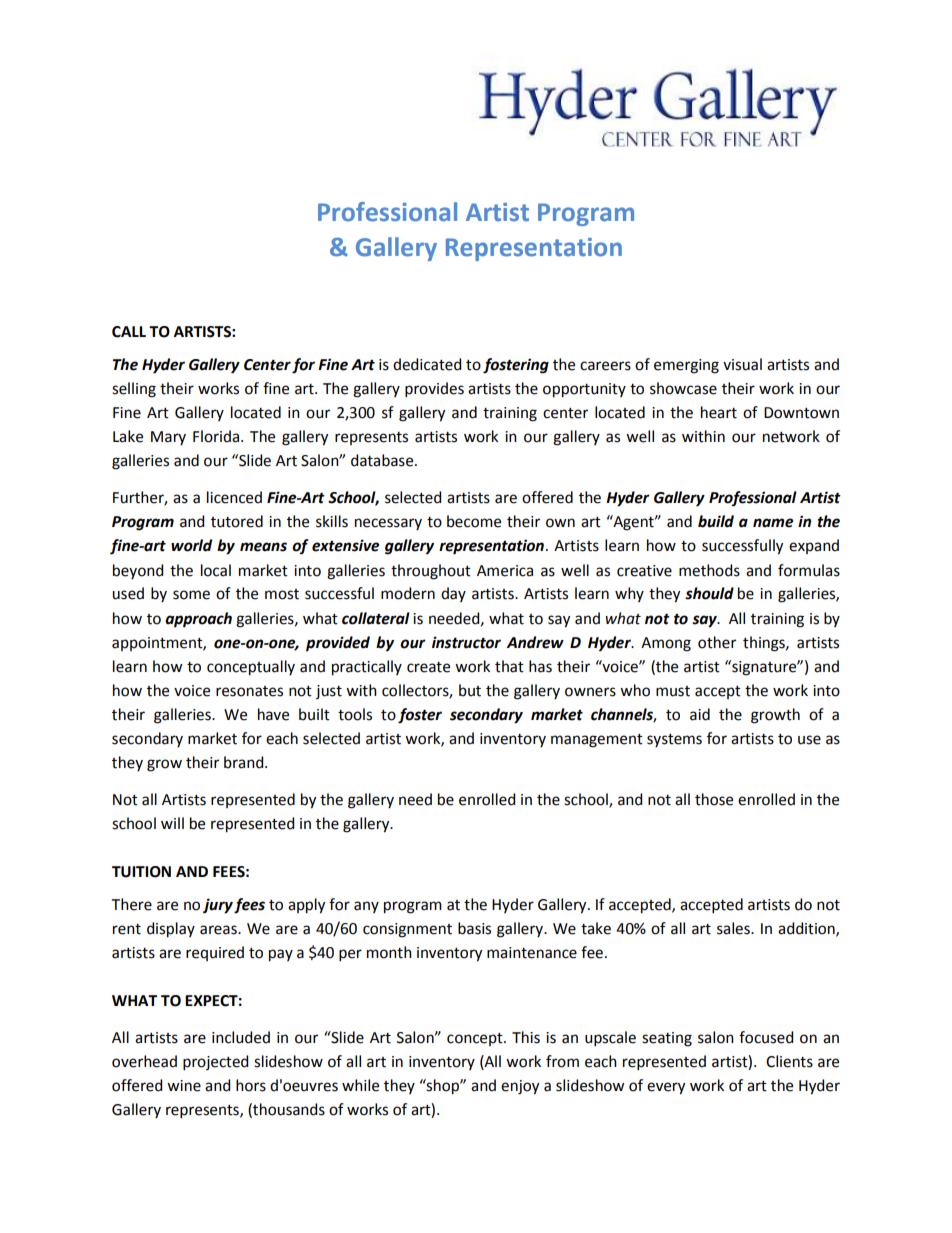 This screenshot has width=952, height=1233. I want to click on will, so click(172, 823).
